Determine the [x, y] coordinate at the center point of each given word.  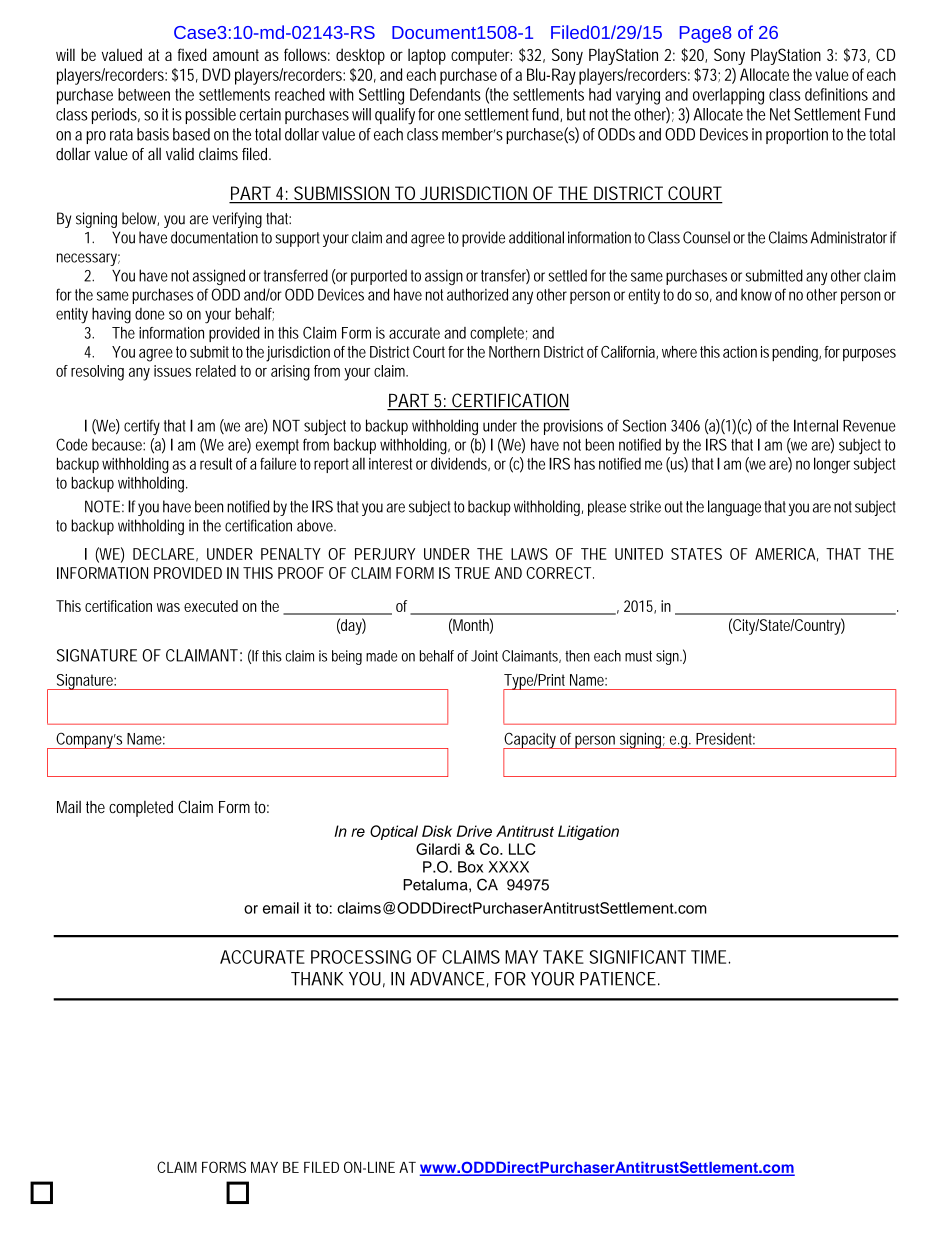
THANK [317, 979]
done [150, 314]
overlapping [728, 96]
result [216, 463]
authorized [477, 294]
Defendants [445, 94]
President [725, 739]
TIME [708, 957]
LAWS [529, 554]
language [734, 508]
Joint [484, 656]
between [144, 94]
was [168, 607]
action [740, 352]
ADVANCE [447, 979]
